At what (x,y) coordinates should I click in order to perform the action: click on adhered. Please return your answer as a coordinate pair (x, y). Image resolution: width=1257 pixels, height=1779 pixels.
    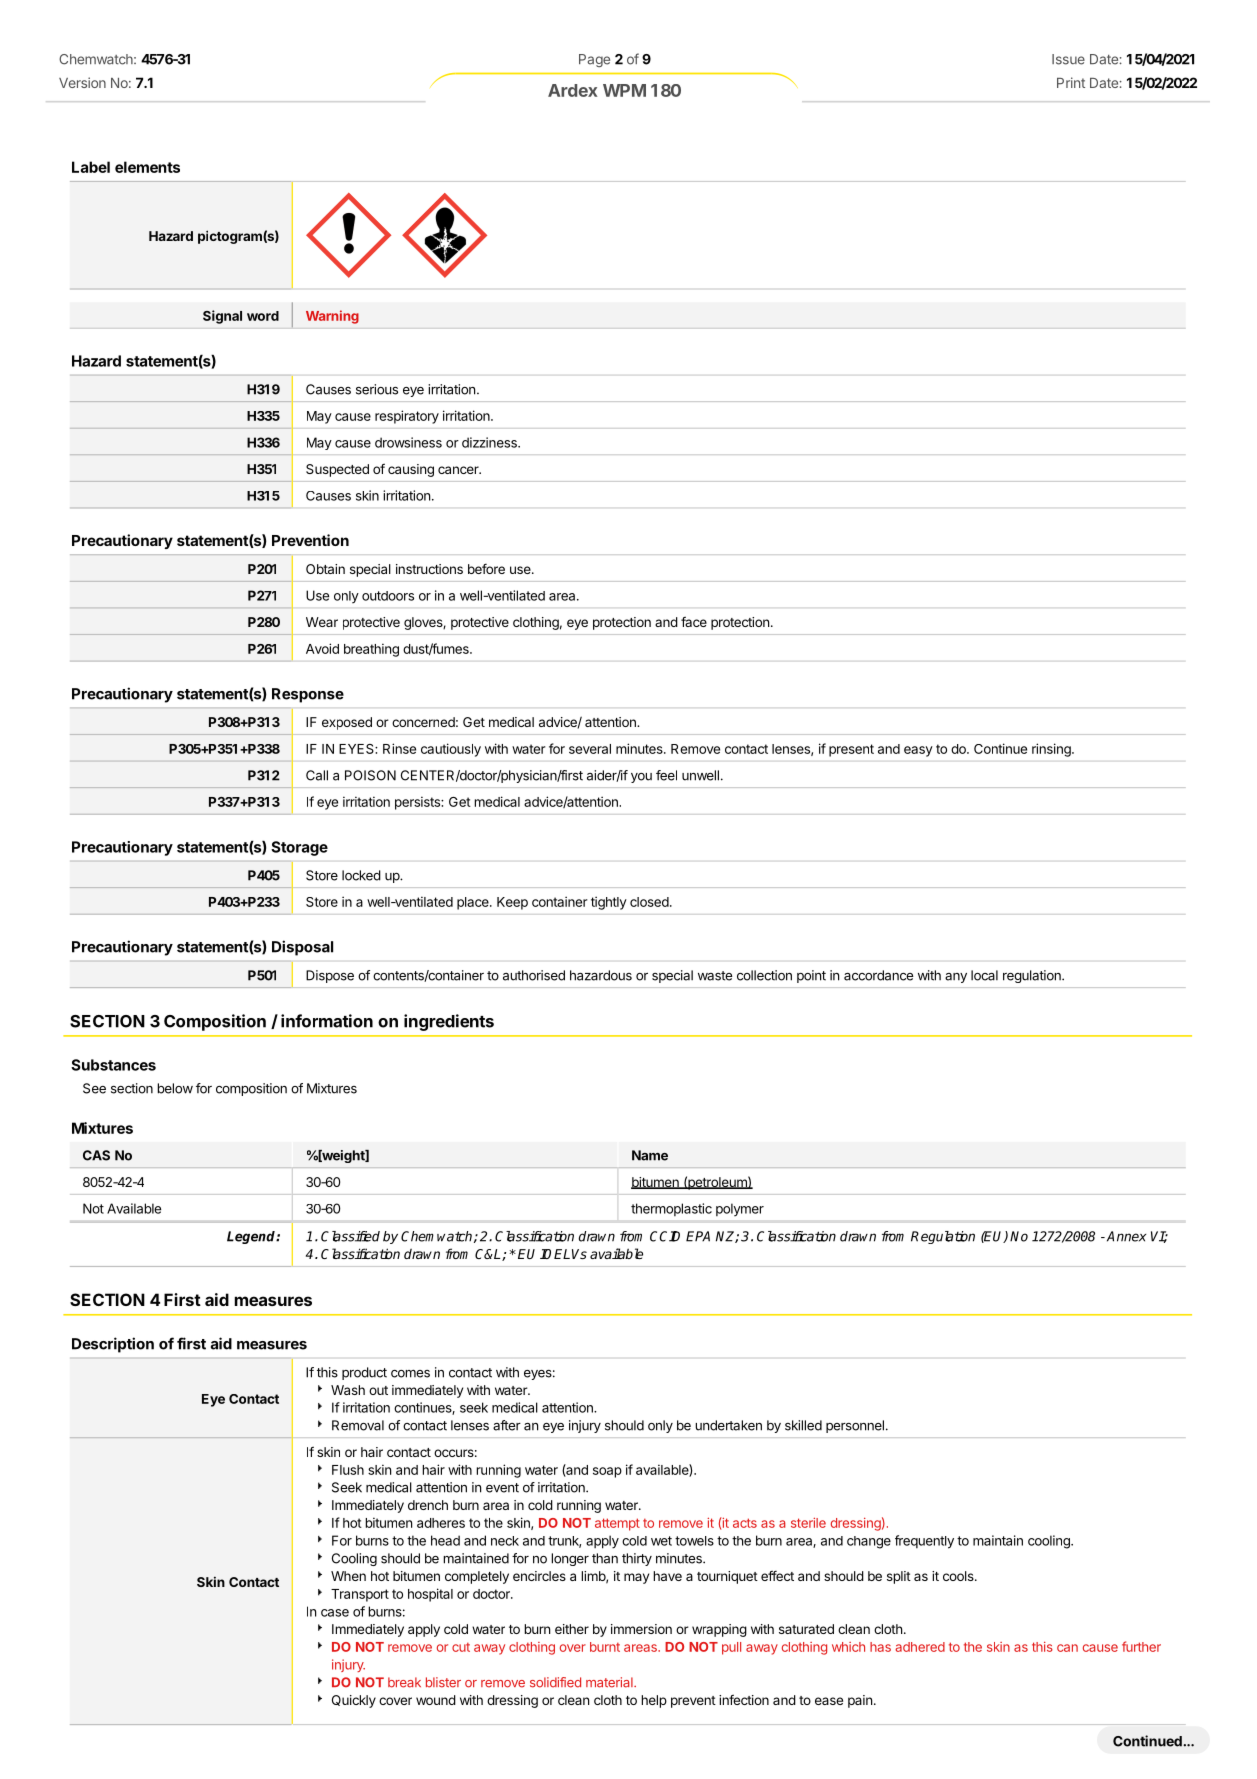
    Looking at the image, I should click on (920, 1647).
